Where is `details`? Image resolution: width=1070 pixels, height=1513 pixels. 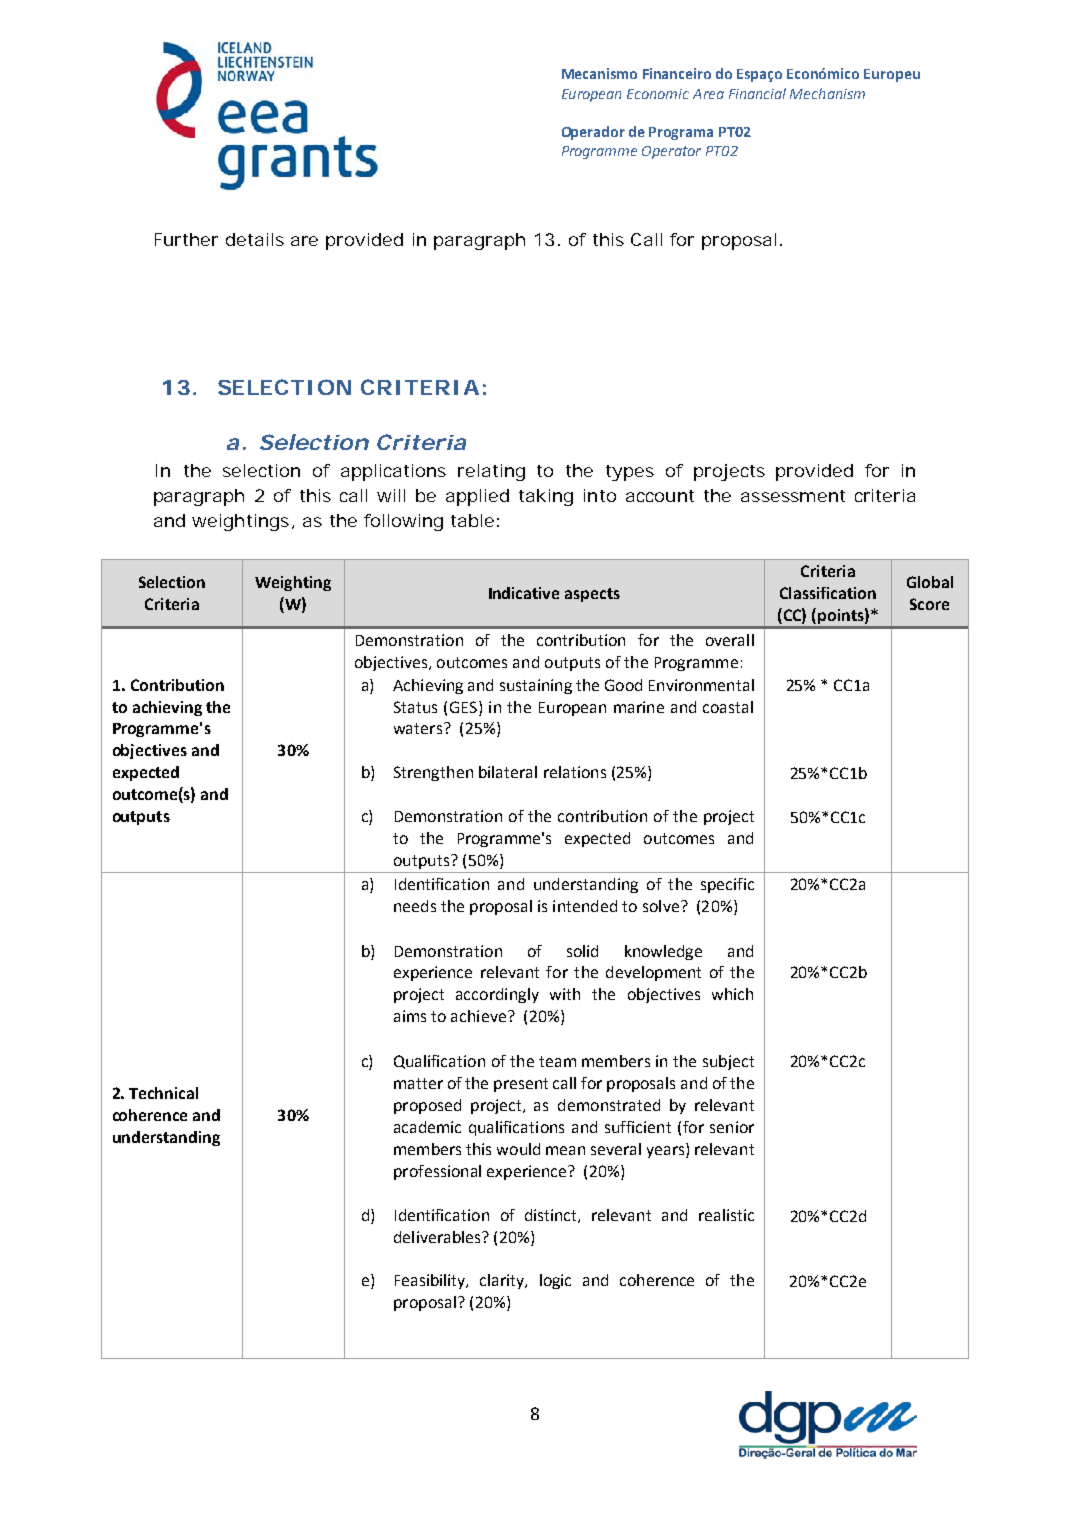 details is located at coordinates (255, 239).
